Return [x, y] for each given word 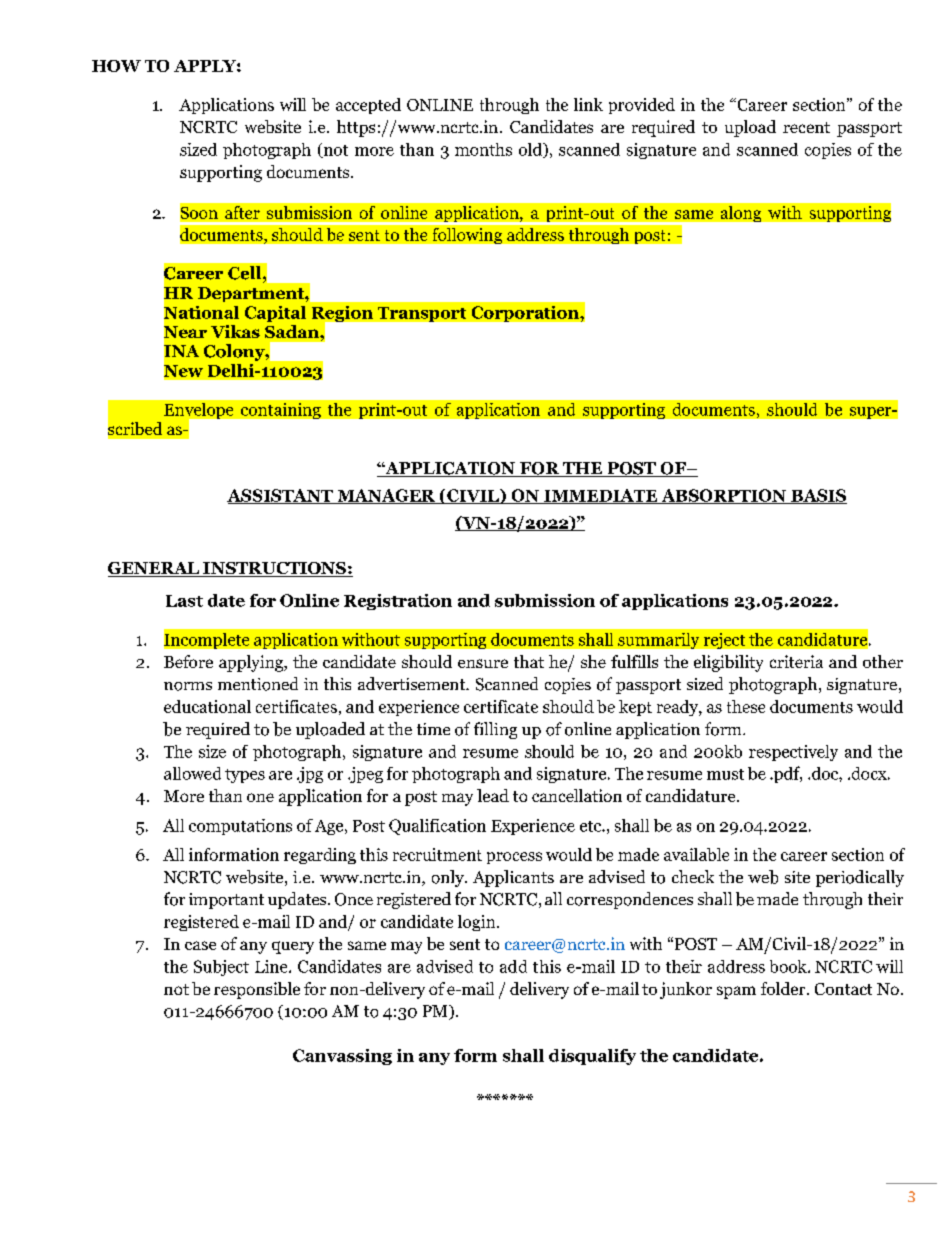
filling [495, 730]
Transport [422, 314]
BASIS [818, 496]
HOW [116, 66]
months [483, 149]
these [746, 706]
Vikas [235, 331]
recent [806, 127]
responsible [257, 990]
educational [207, 706]
